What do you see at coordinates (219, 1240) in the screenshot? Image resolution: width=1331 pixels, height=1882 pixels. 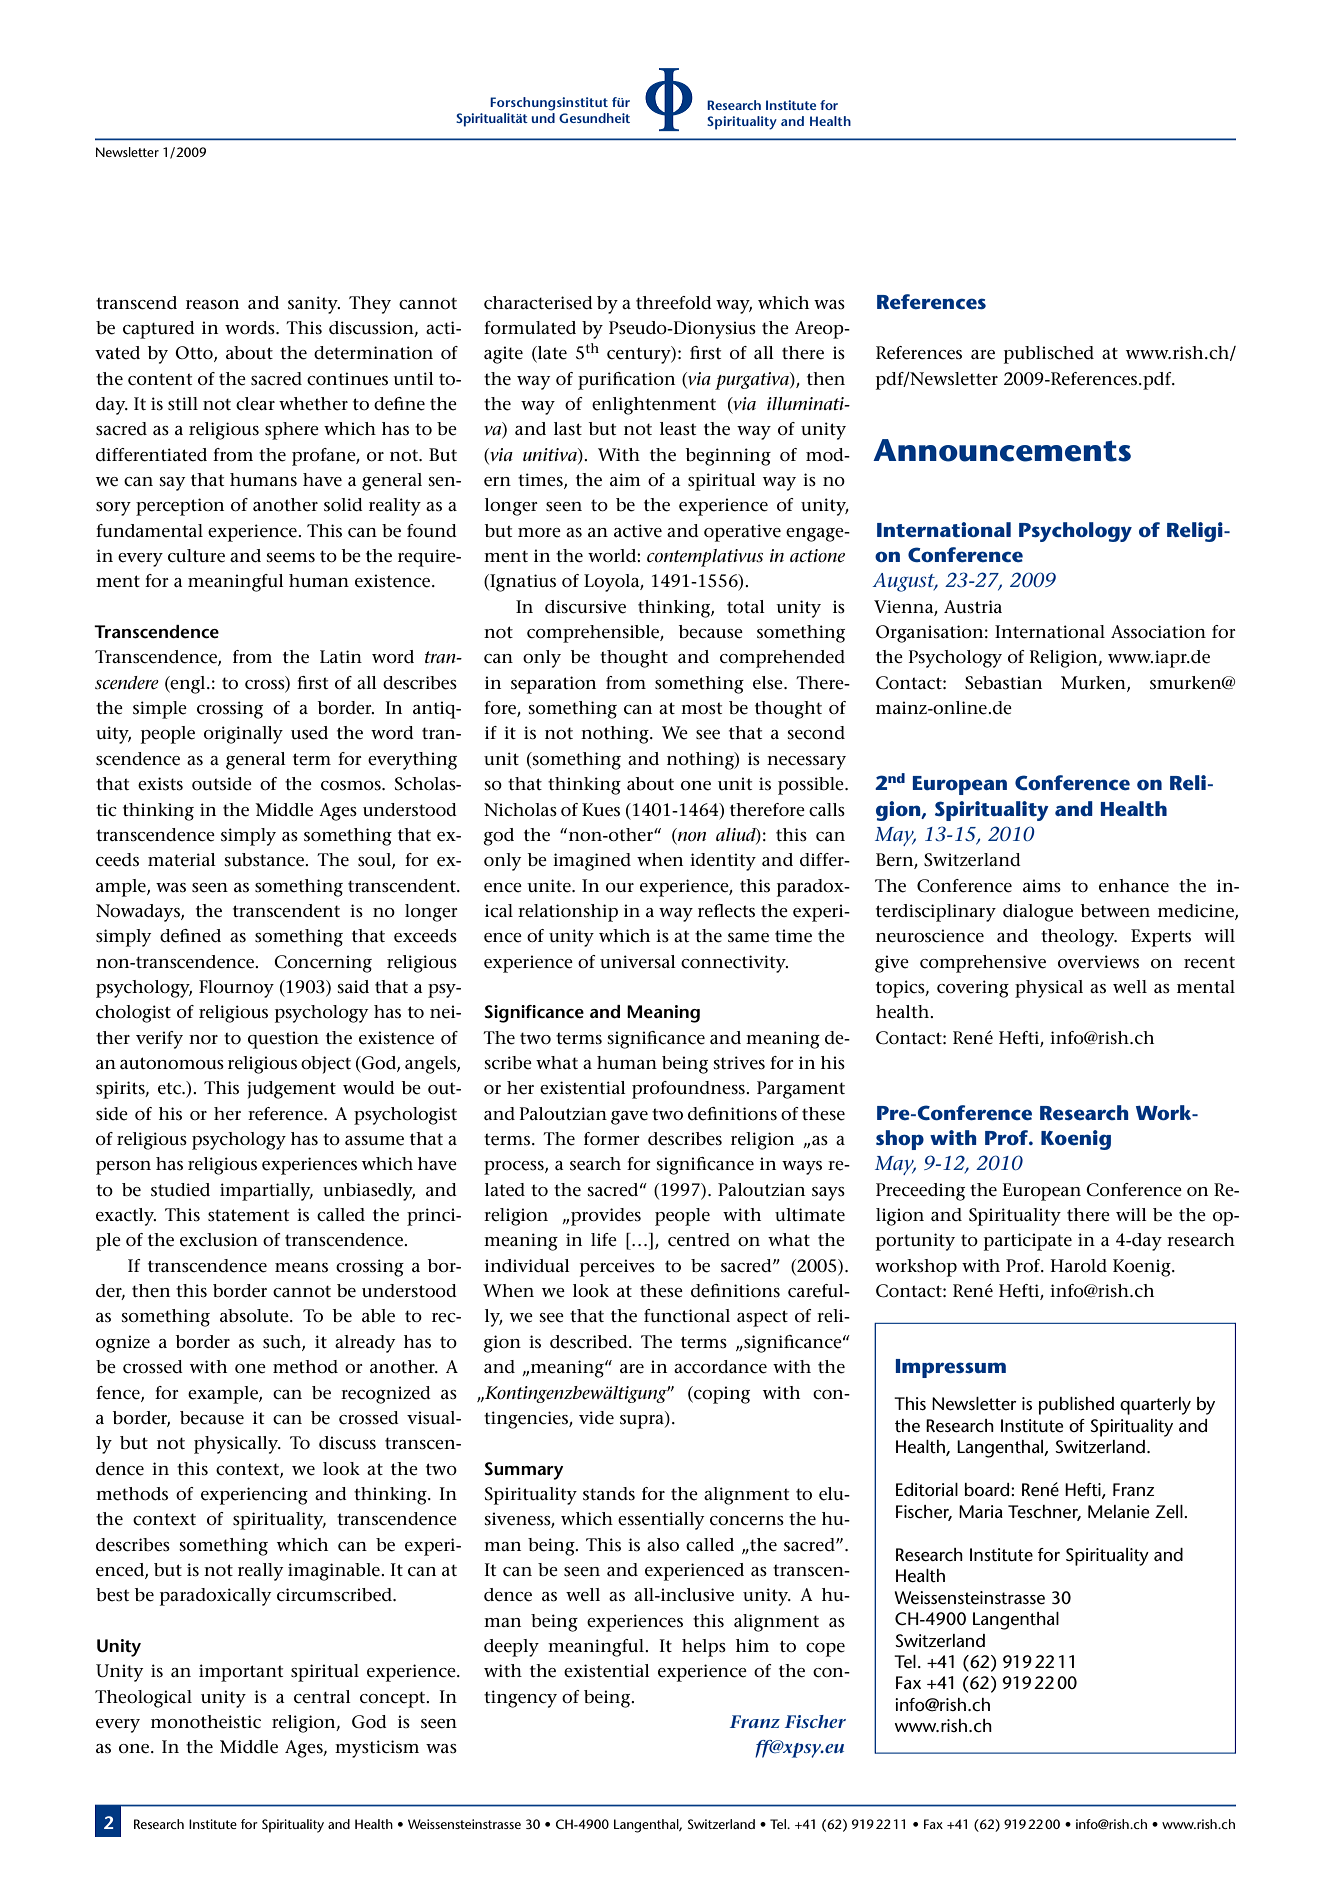 I see `exclusion` at bounding box center [219, 1240].
